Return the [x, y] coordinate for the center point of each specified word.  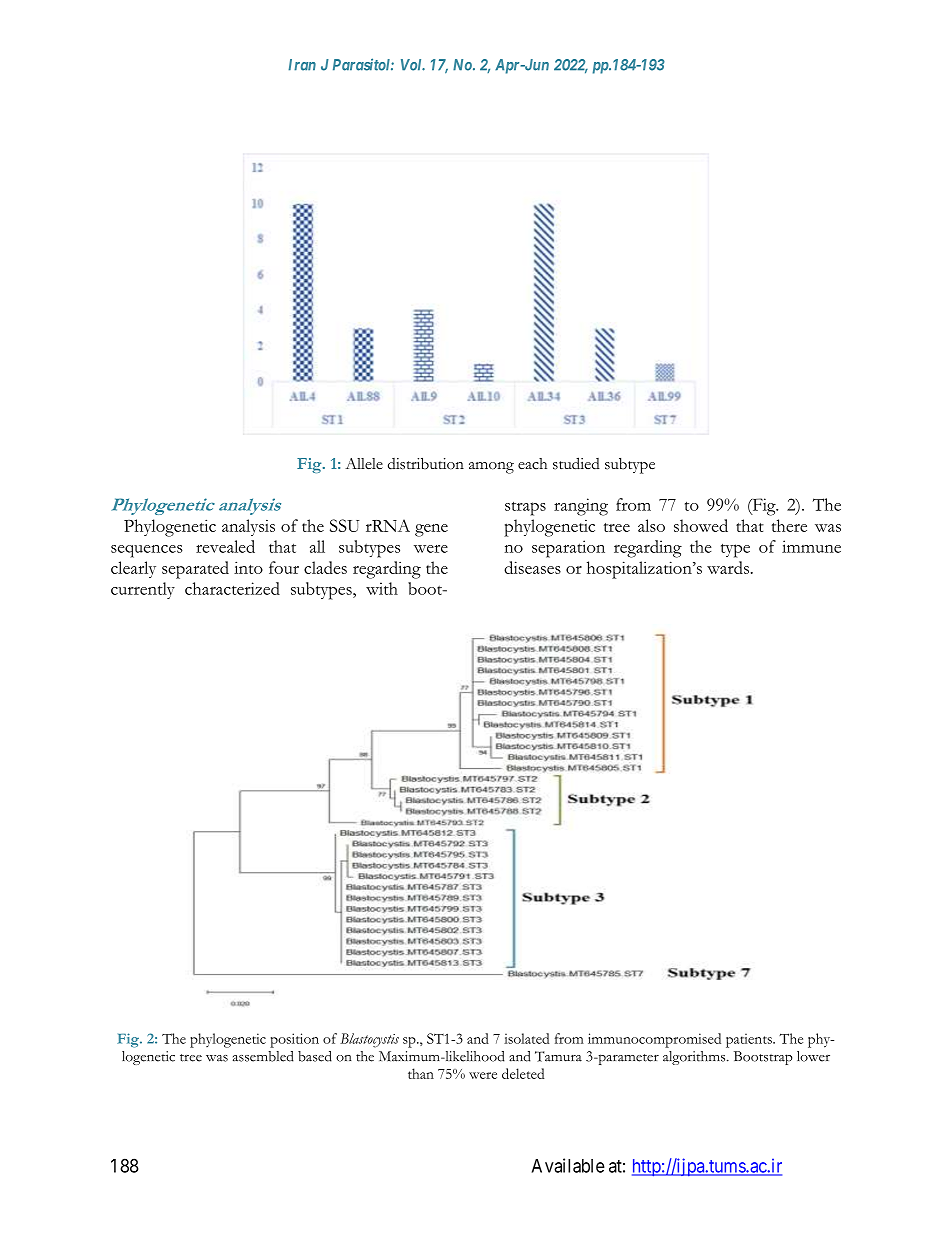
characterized [232, 588]
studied [576, 463]
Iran [302, 65]
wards [728, 567]
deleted [523, 1073]
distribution [426, 463]
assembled [263, 1056]
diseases [532, 567]
